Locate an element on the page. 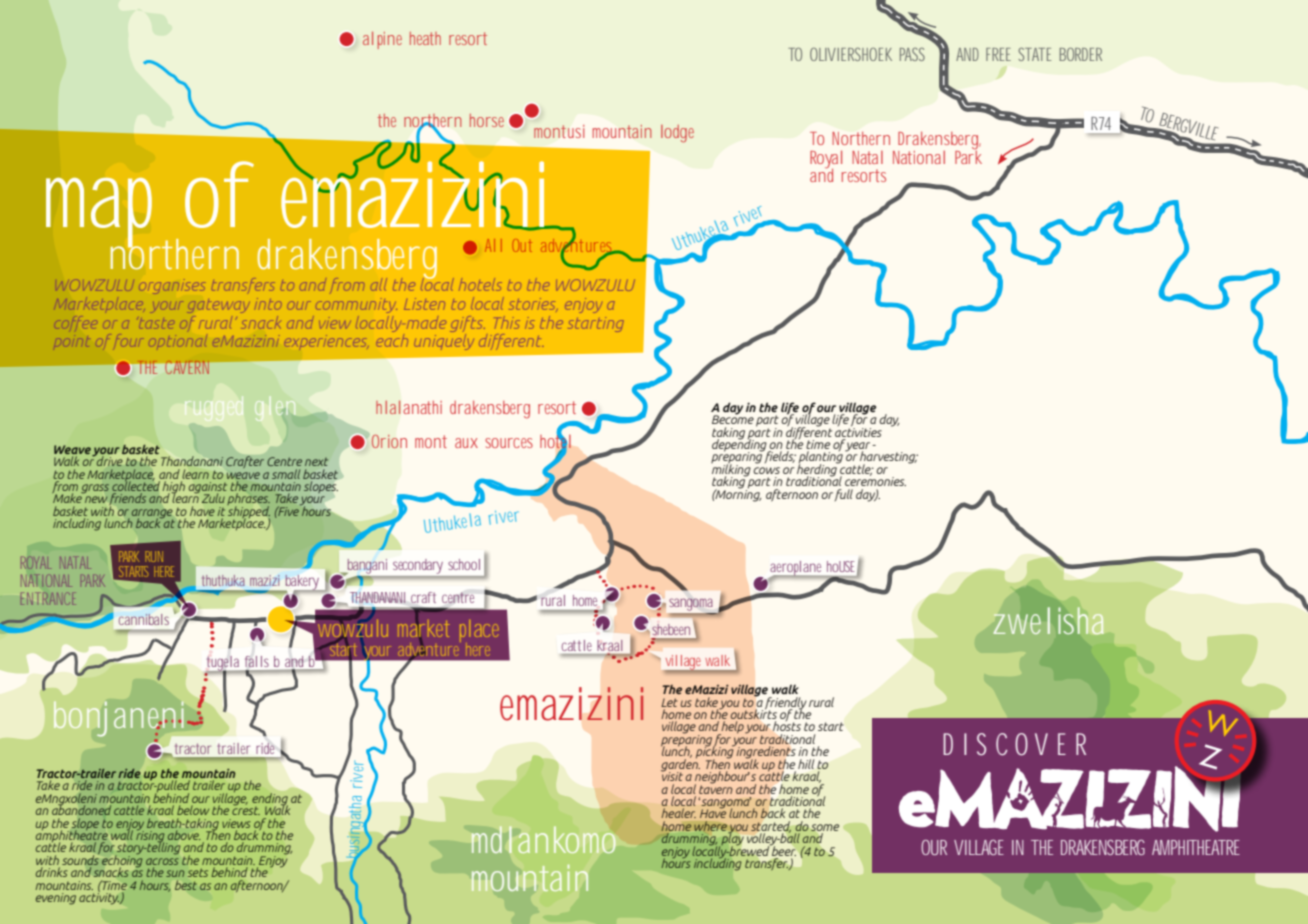  aux is located at coordinates (466, 443).
